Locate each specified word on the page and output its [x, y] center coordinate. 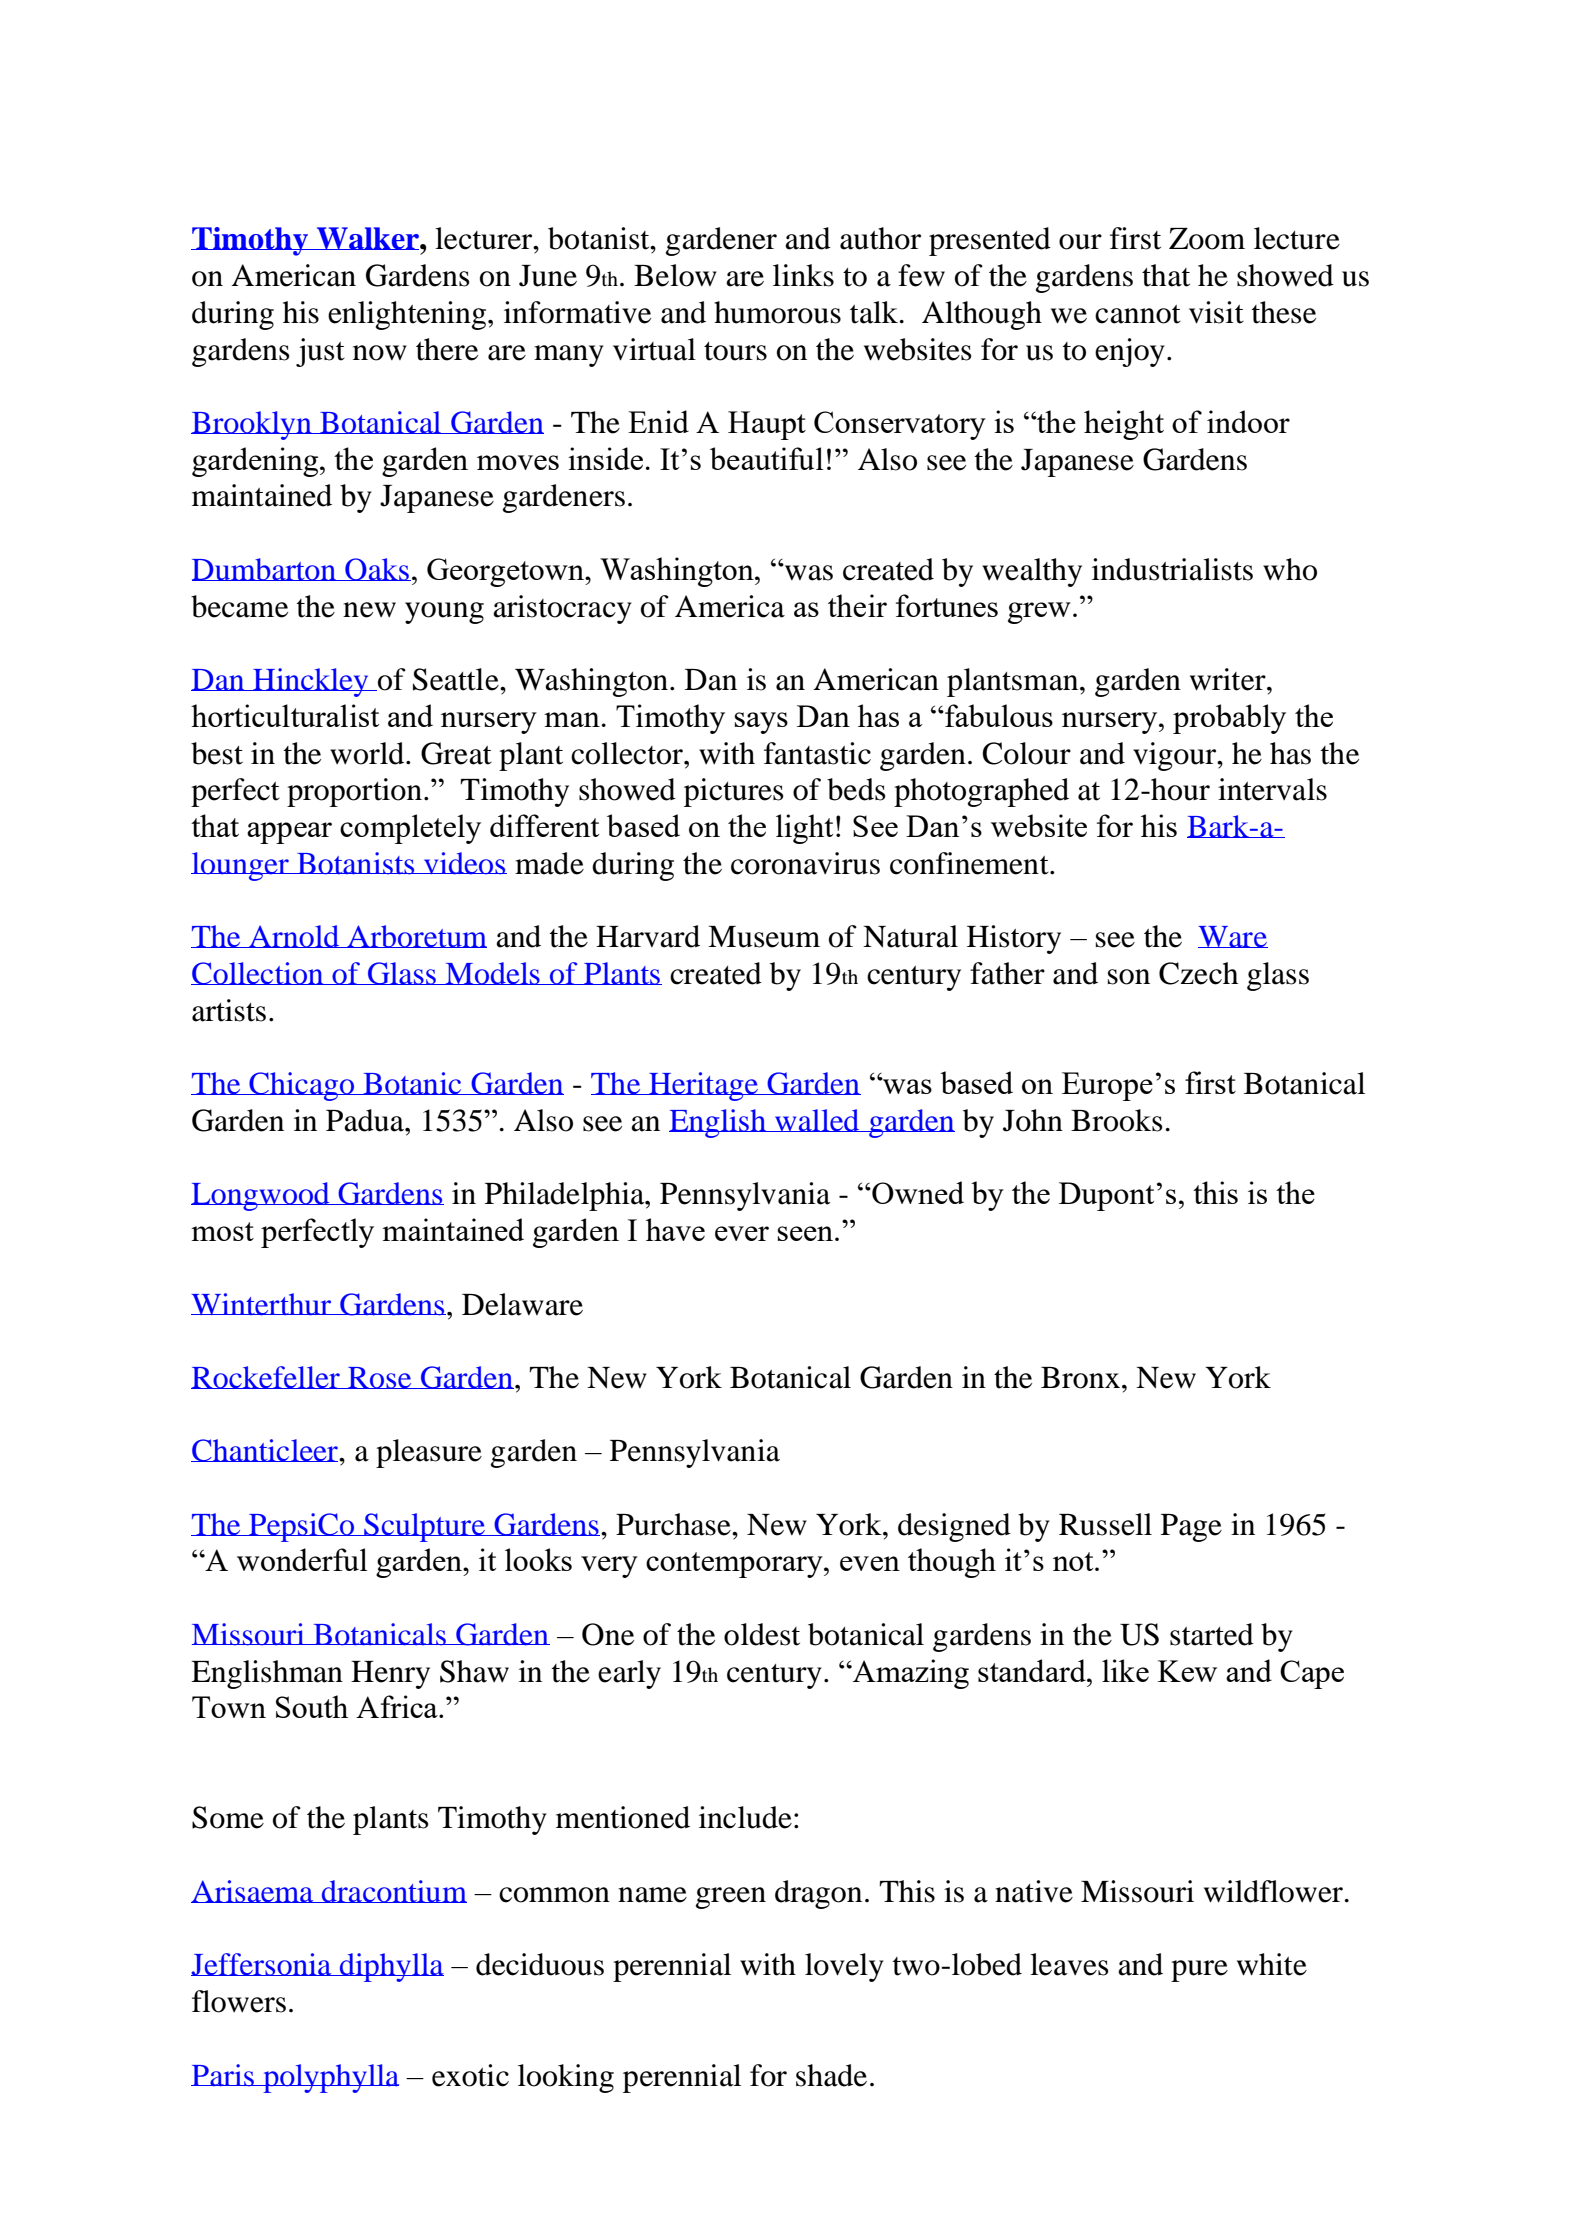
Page [1191, 1528]
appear [289, 833]
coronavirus [805, 863]
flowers [239, 2001]
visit [1216, 312]
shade [831, 2075]
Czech [1198, 973]
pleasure [429, 1453]
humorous [777, 312]
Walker [368, 238]
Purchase [674, 1524]
